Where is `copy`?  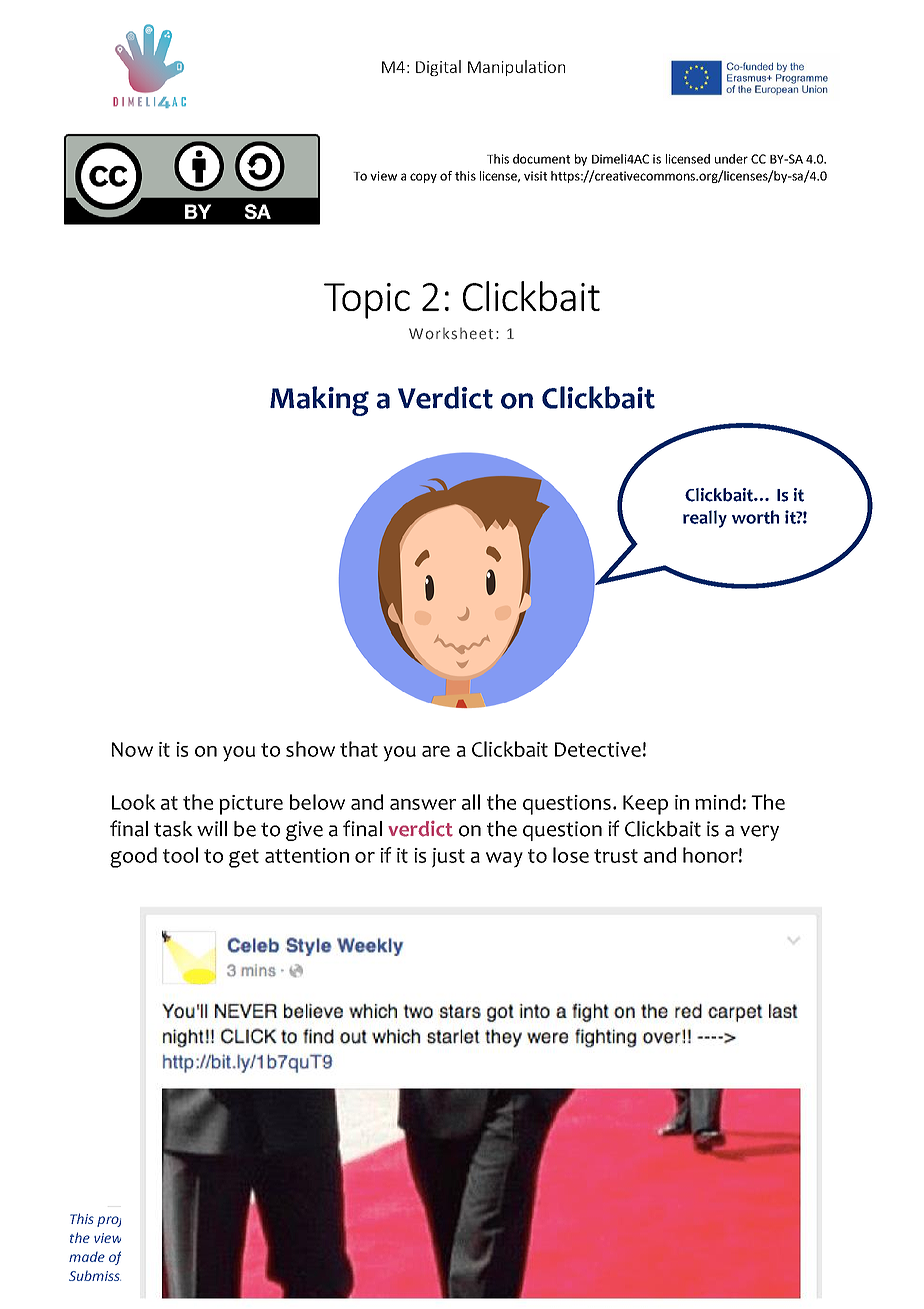 copy is located at coordinates (423, 178).
